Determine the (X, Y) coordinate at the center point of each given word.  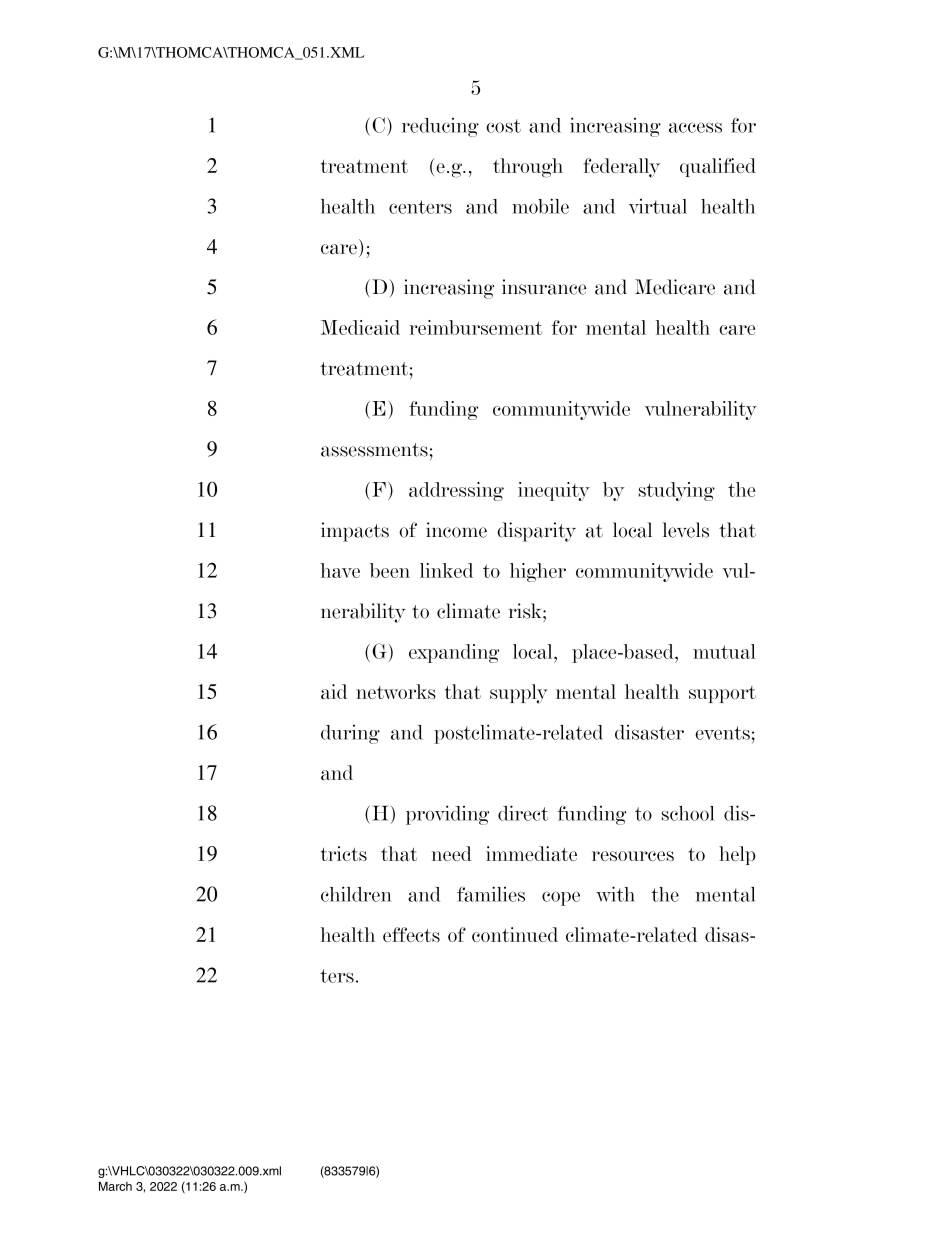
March (115, 1186)
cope (561, 898)
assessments (374, 450)
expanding (454, 653)
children (356, 894)
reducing (440, 127)
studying (677, 491)
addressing (456, 491)
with (615, 894)
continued (515, 934)
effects (411, 934)
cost (503, 126)
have (340, 570)
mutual (724, 651)
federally (622, 168)
